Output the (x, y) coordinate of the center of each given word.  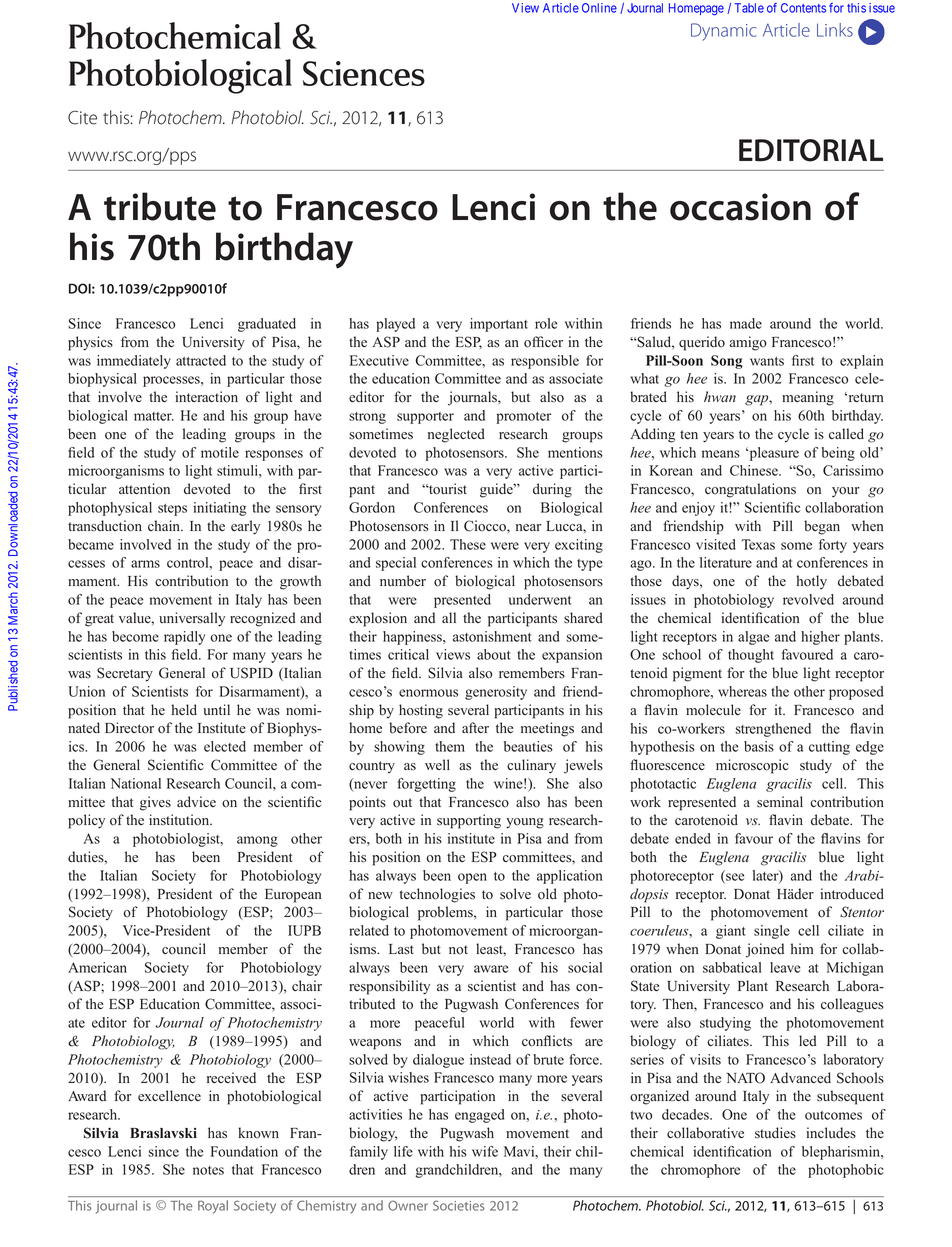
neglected (456, 435)
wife (485, 1151)
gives (155, 803)
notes (208, 1170)
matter (154, 416)
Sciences (364, 73)
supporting (469, 821)
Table (749, 8)
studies (775, 1133)
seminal (780, 801)
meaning (808, 398)
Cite (82, 118)
